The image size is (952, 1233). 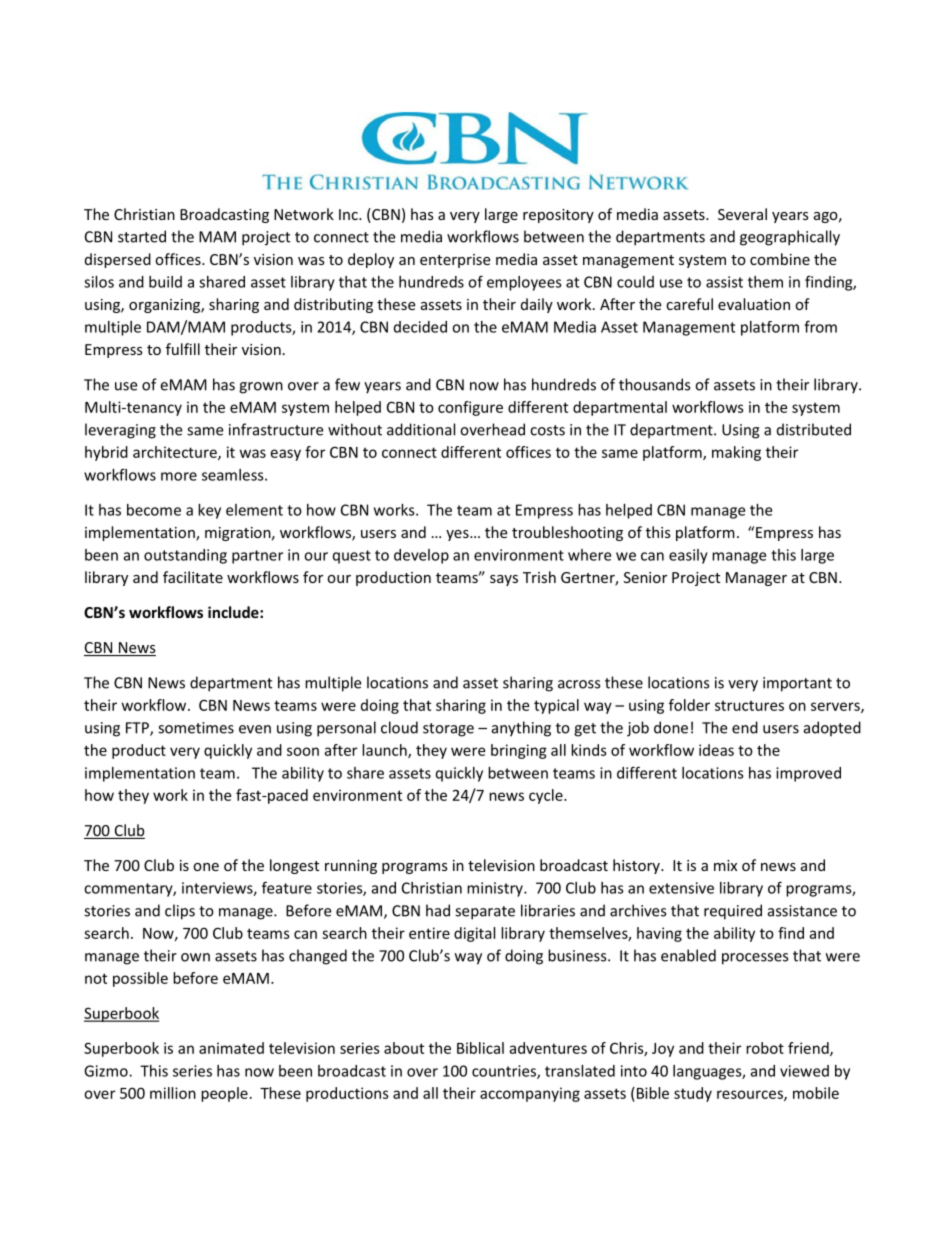 I want to click on million, so click(x=173, y=1093).
